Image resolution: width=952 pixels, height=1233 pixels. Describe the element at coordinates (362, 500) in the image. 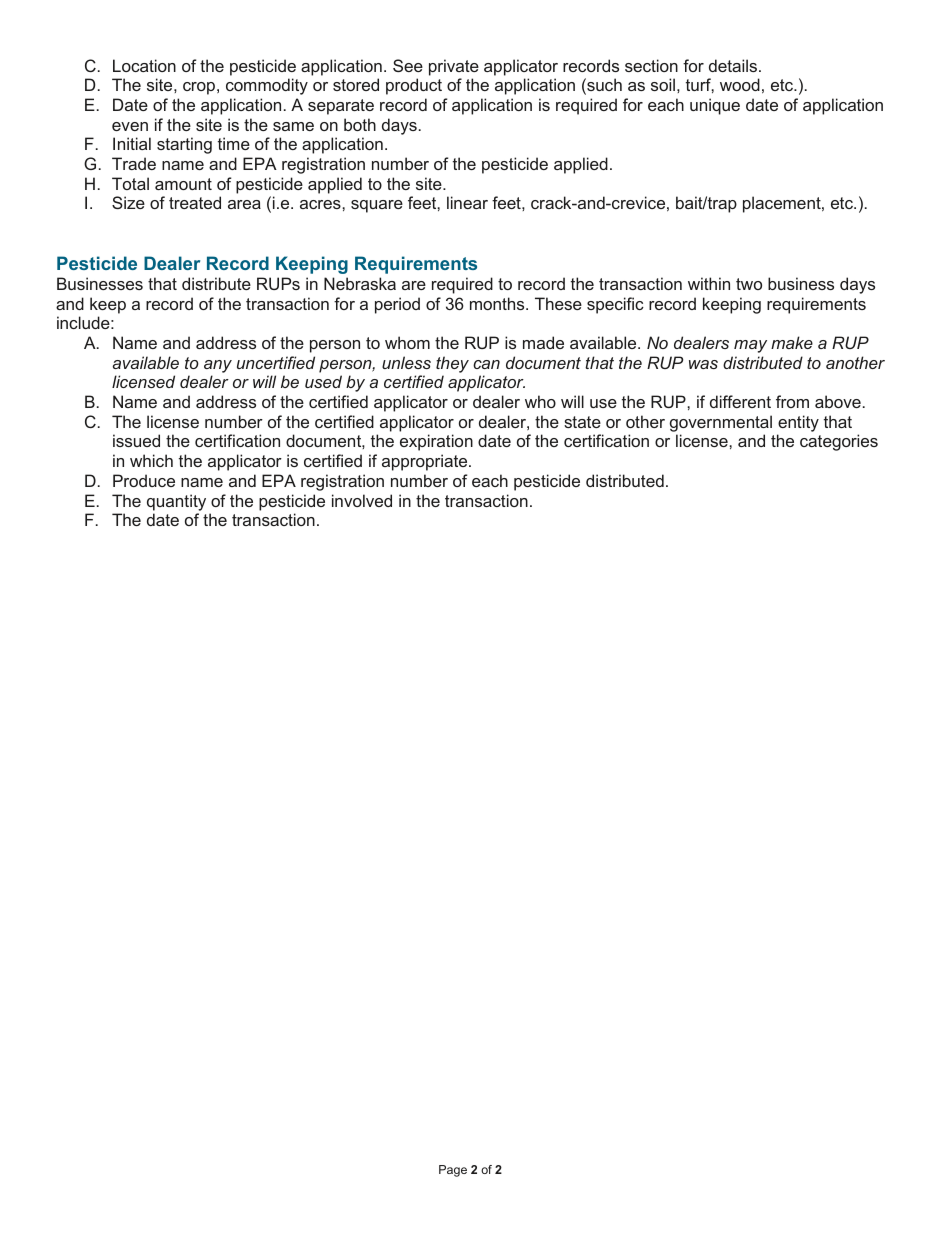

I see `involved` at that location.
